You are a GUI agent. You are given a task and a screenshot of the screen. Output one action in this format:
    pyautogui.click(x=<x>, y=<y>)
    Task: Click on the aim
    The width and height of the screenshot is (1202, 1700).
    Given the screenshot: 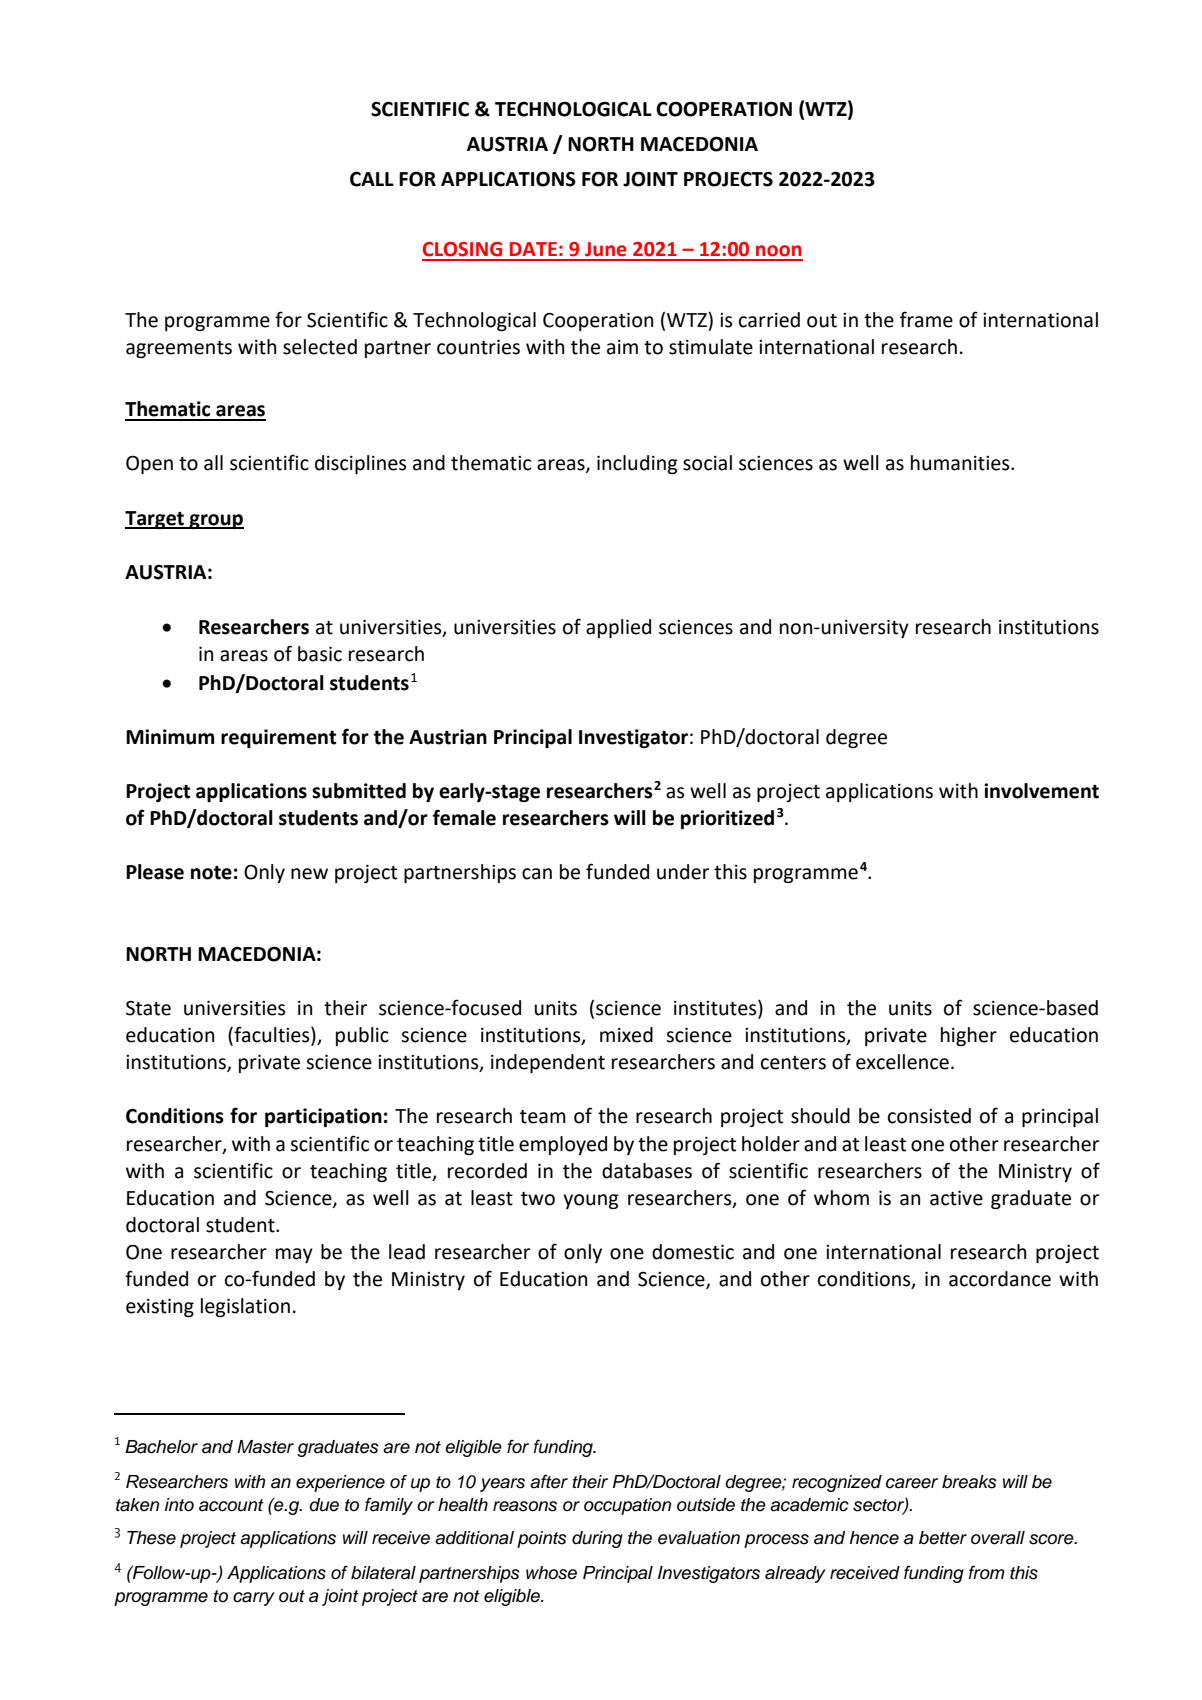 What is the action you would take?
    pyautogui.click(x=622, y=347)
